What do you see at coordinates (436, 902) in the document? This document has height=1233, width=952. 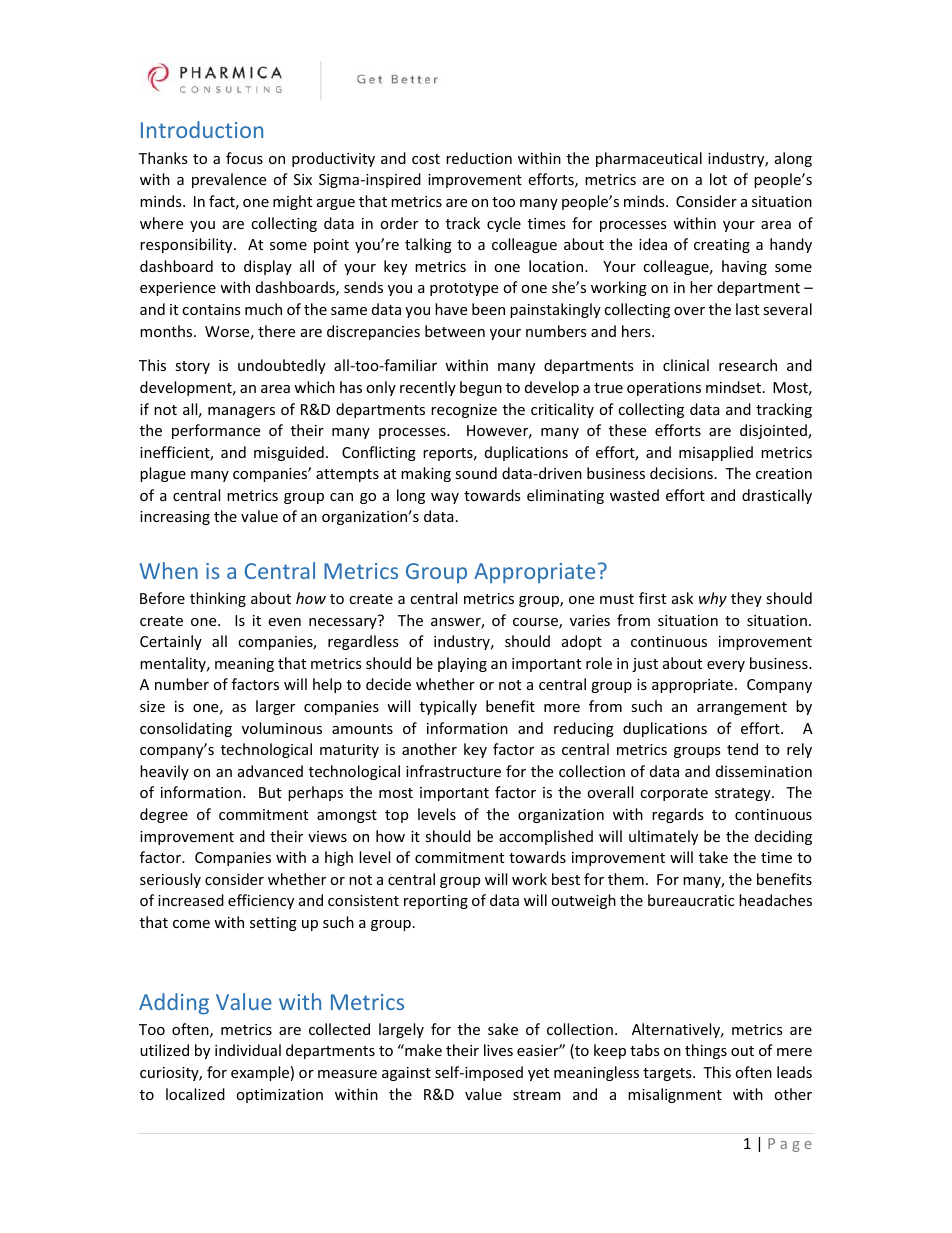 I see `reporting` at bounding box center [436, 902].
